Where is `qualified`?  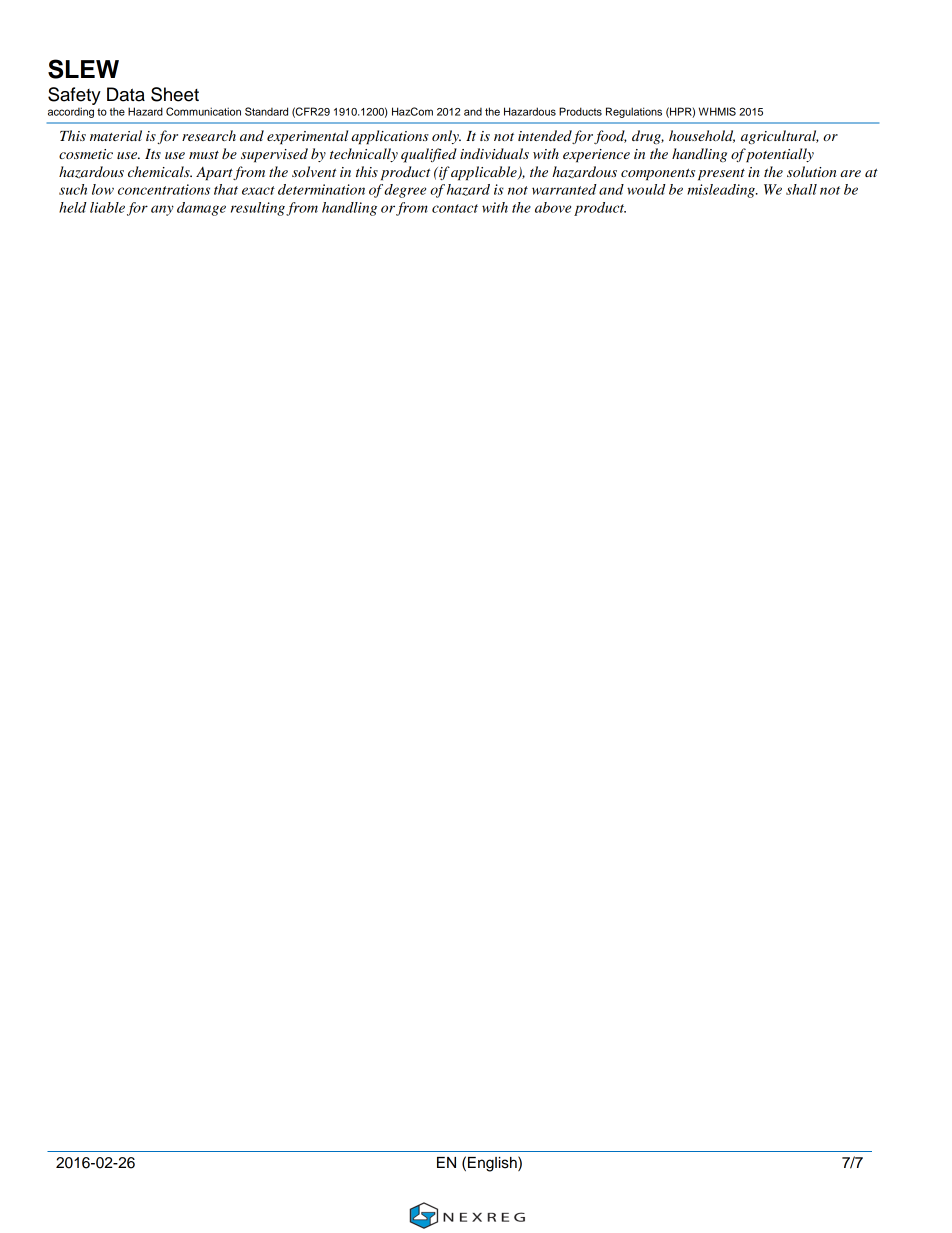 qualified is located at coordinates (429, 155).
